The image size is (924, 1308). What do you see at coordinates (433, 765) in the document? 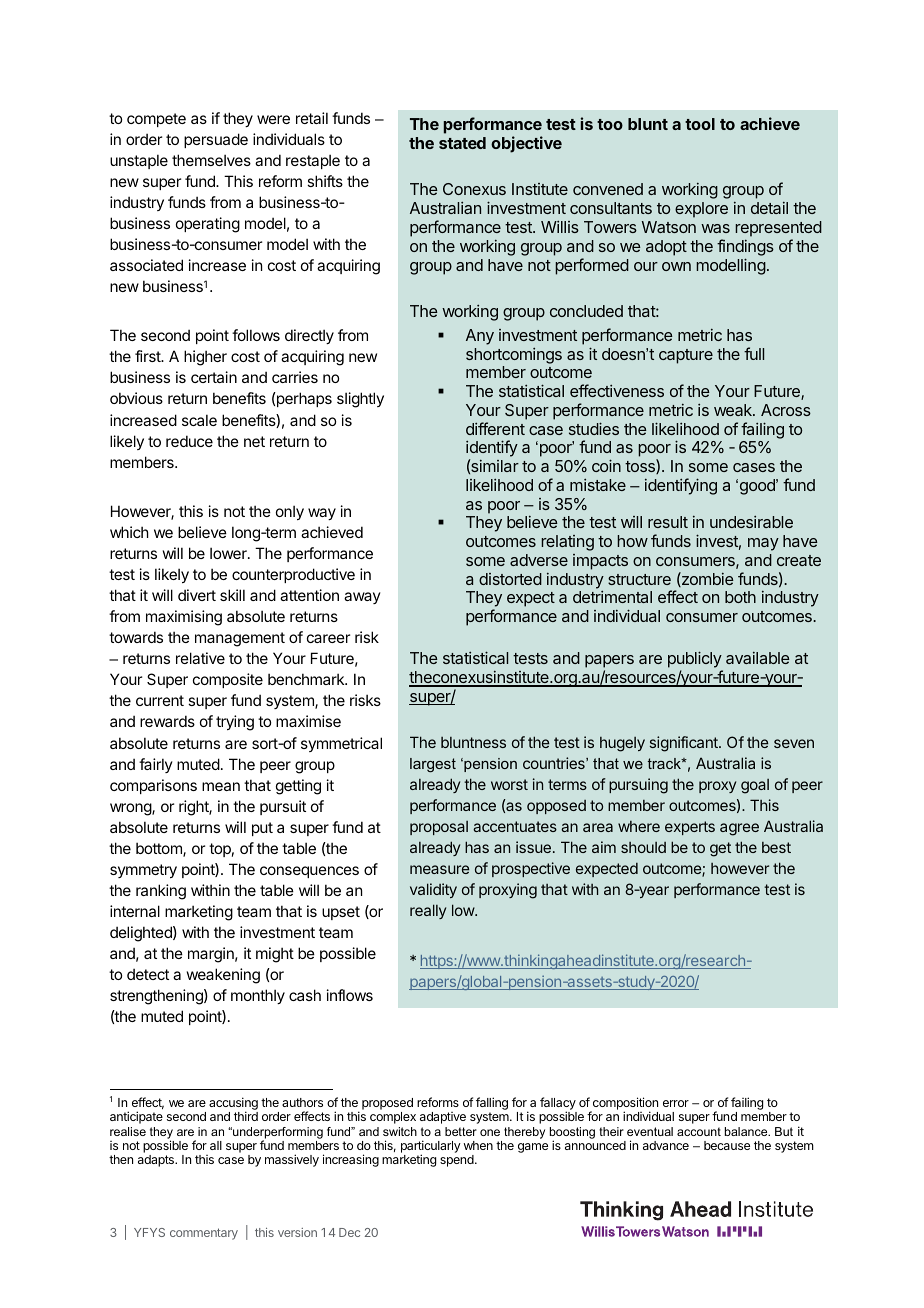
I see `largest` at bounding box center [433, 765].
